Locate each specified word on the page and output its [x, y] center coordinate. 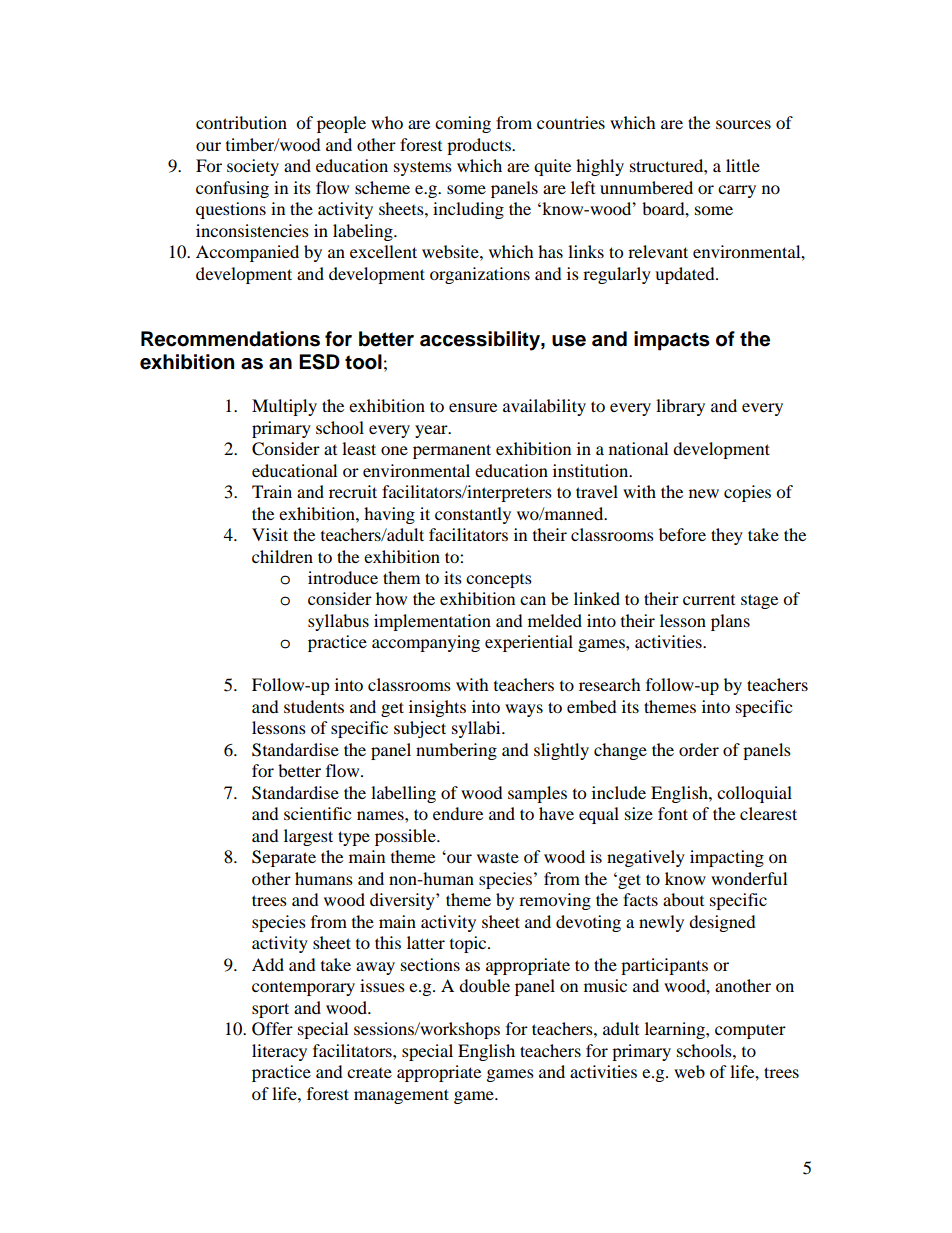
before [682, 534]
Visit [270, 534]
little [743, 165]
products [480, 146]
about [683, 899]
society [253, 167]
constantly [473, 515]
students [314, 706]
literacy [279, 1052]
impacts [672, 341]
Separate [284, 858]
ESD [319, 362]
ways [524, 710]
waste [498, 858]
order [699, 749]
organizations [480, 275]
